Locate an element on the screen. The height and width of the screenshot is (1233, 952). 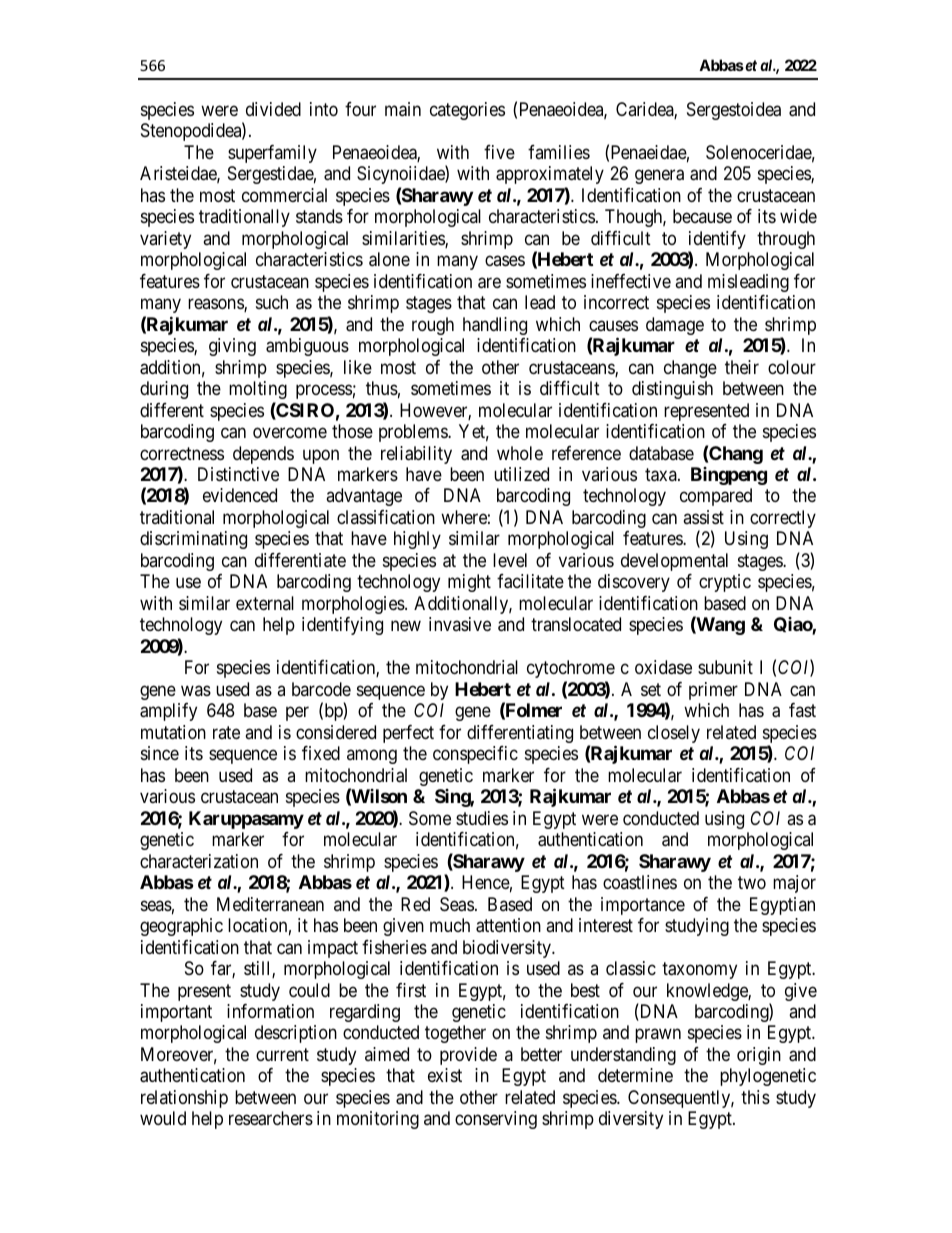
molting is located at coordinates (258, 390).
